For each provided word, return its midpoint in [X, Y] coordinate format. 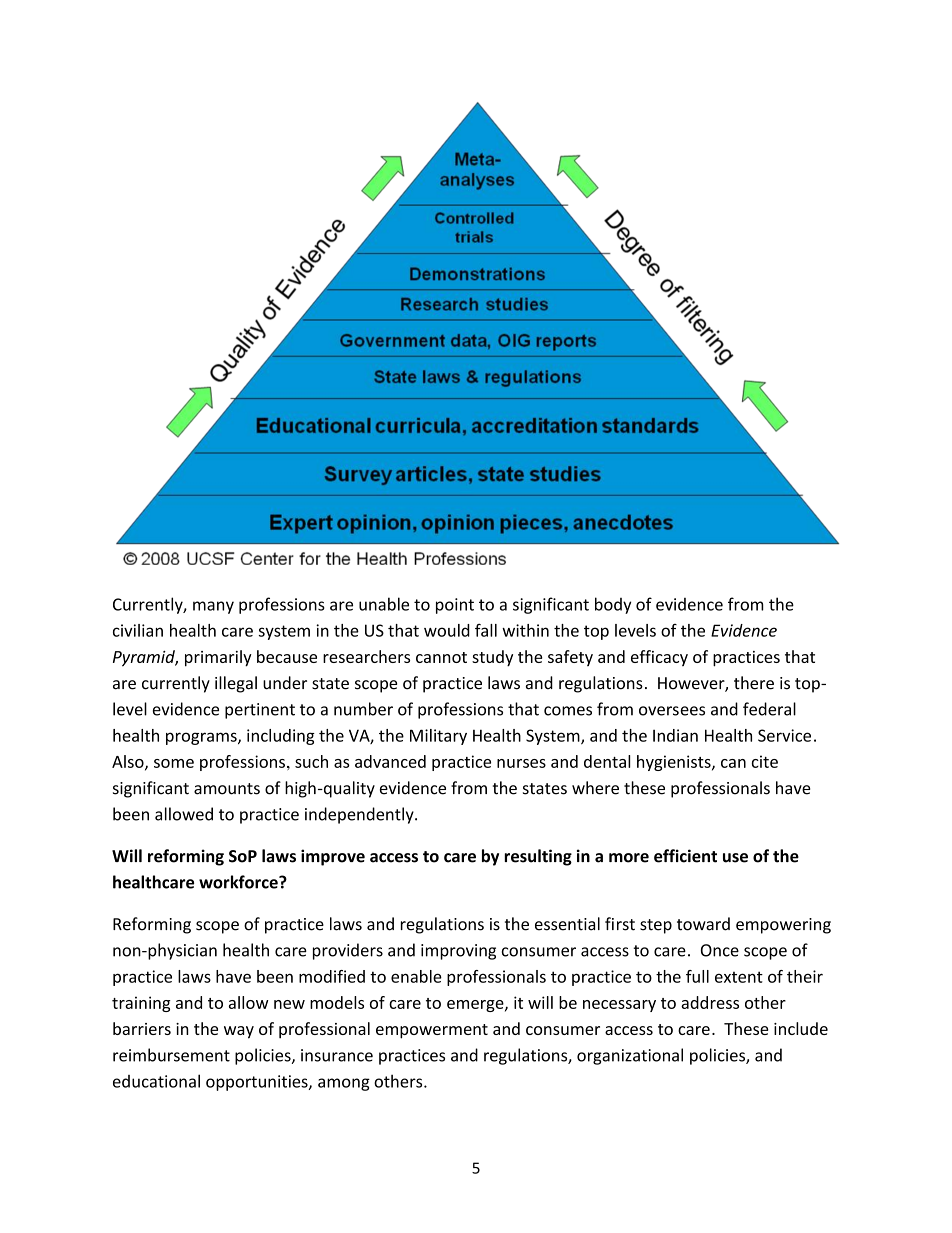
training [141, 1004]
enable [416, 976]
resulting [538, 857]
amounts [227, 789]
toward [703, 924]
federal [769, 709]
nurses [521, 763]
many [213, 607]
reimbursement [171, 1055]
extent [739, 977]
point [455, 606]
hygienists [675, 763]
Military [438, 737]
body [613, 605]
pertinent [260, 711]
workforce [239, 882]
